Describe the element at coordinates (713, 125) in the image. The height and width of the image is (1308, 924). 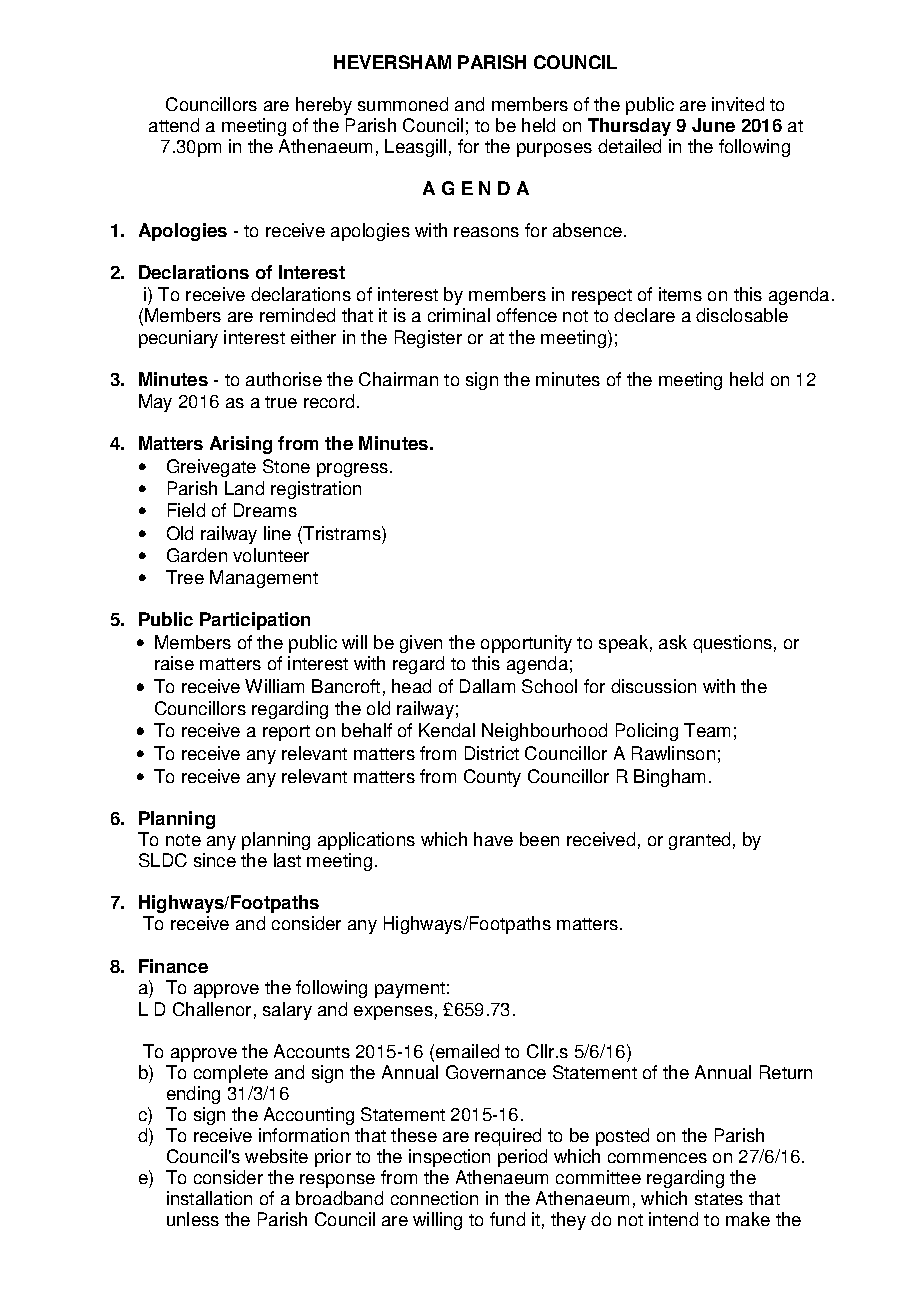
I see `June` at that location.
